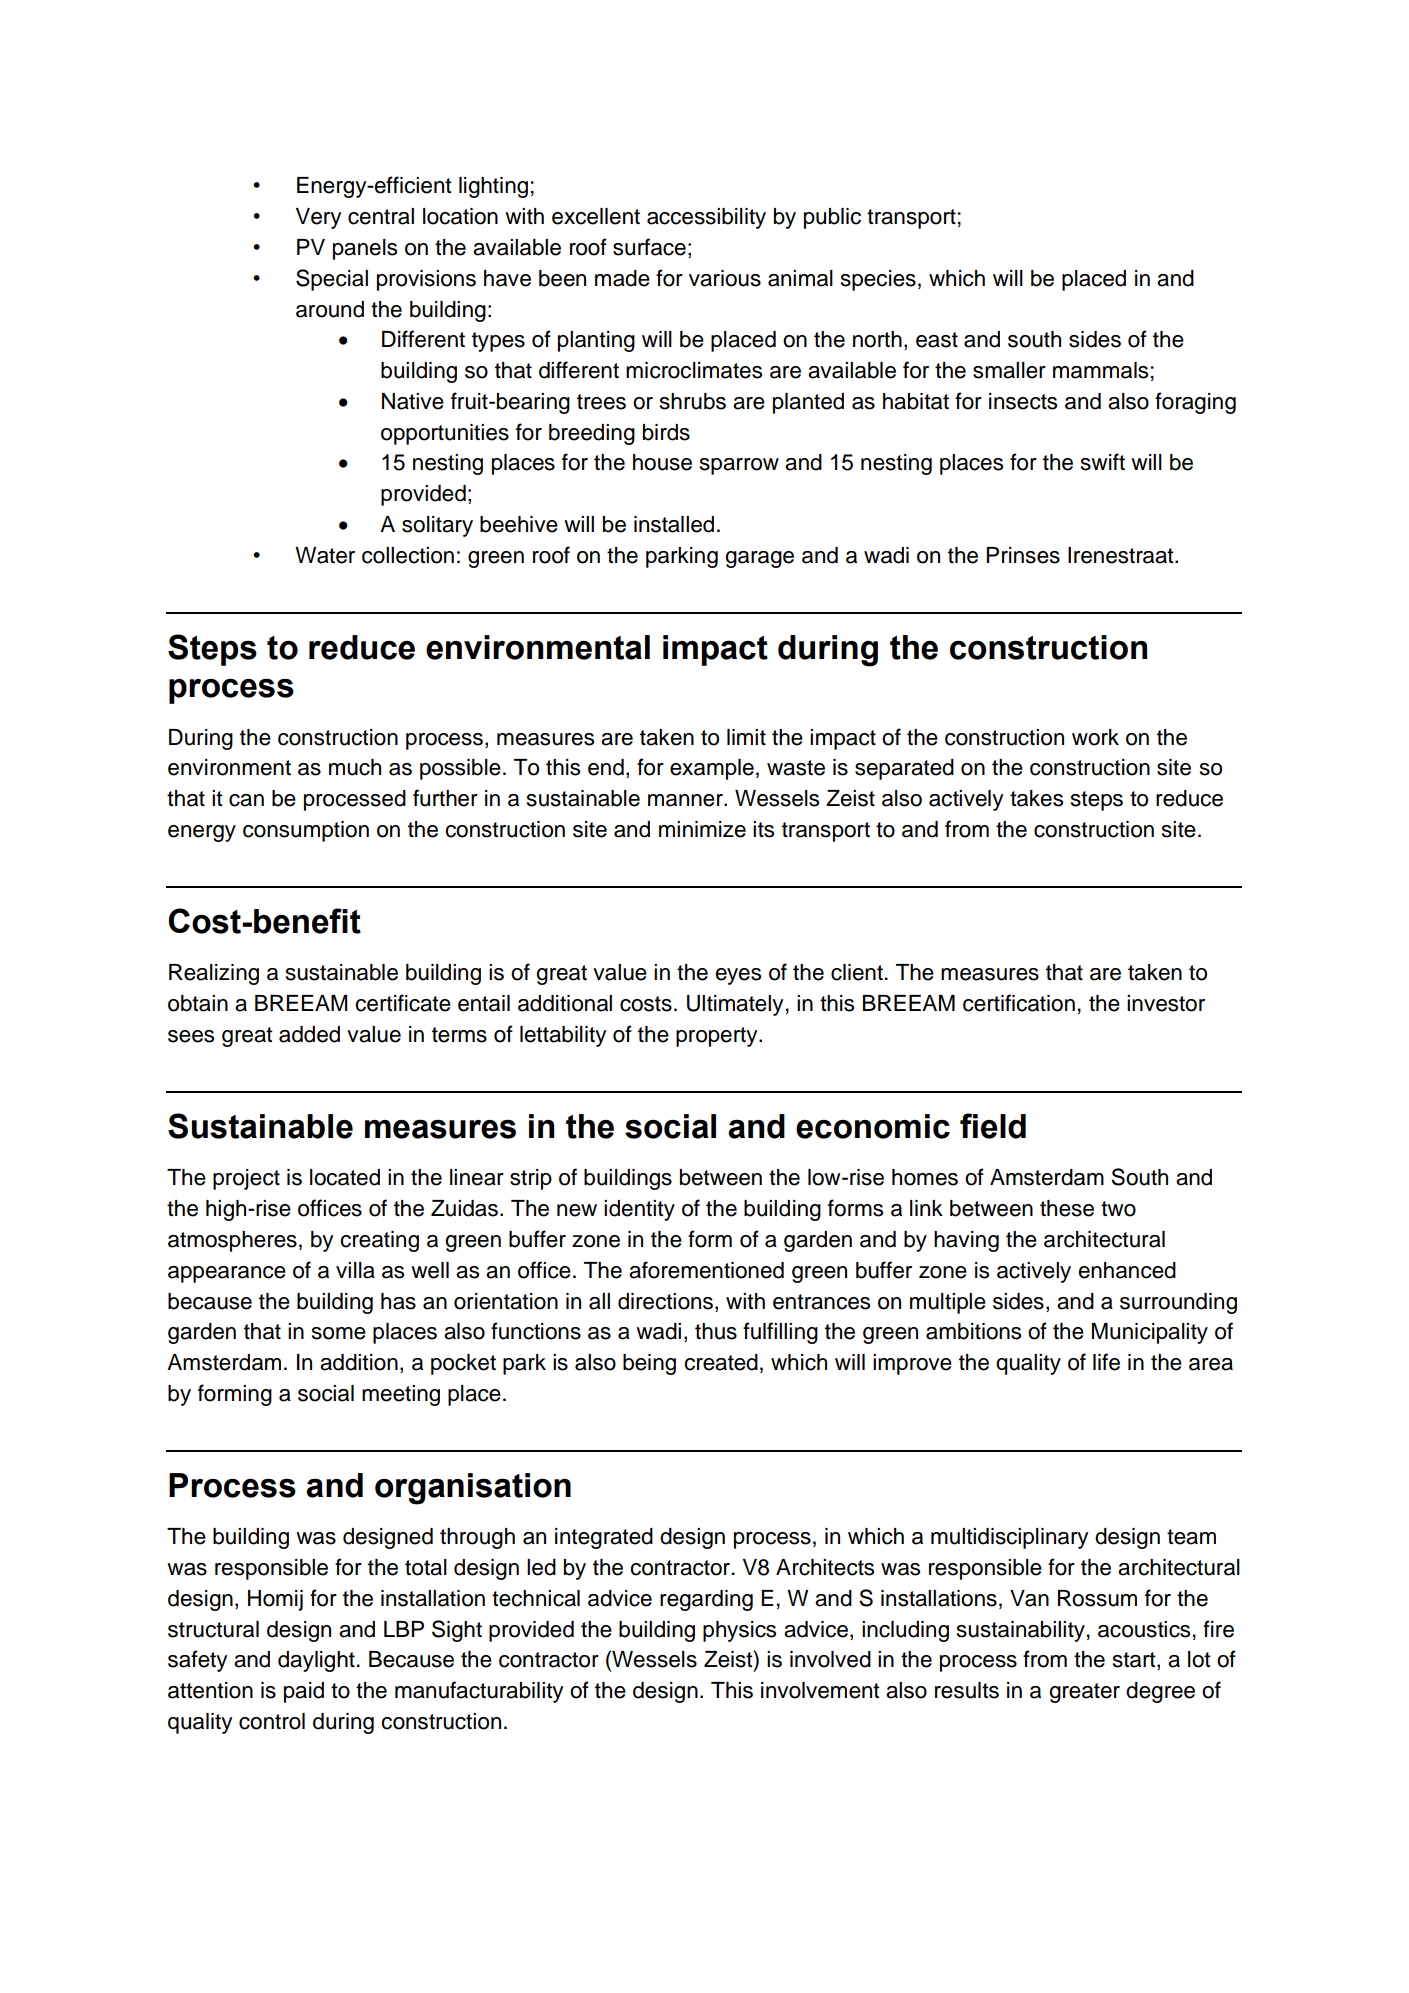  I want to click on daylight, so click(316, 1661).
